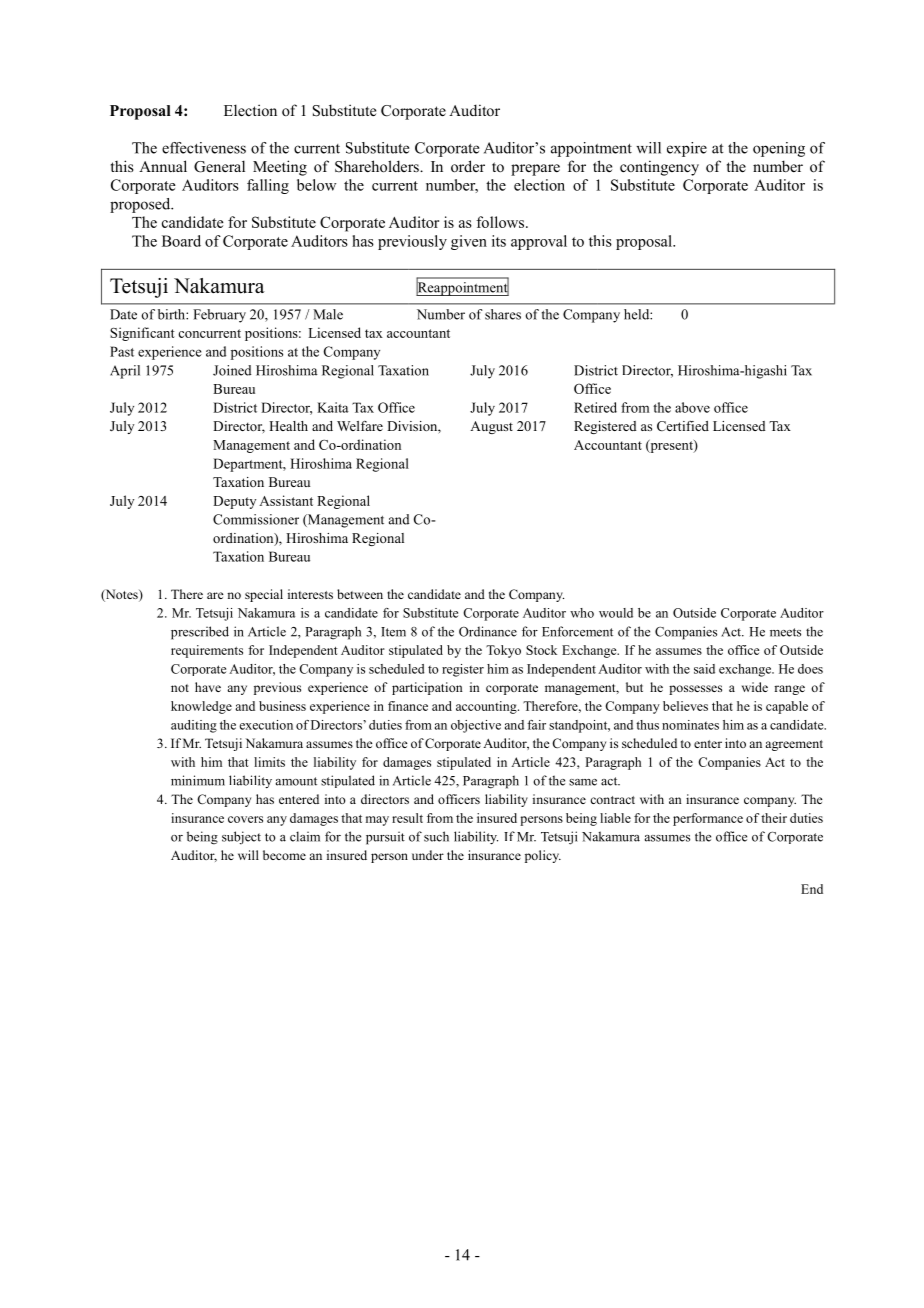 This page has height=1308, width=924. What do you see at coordinates (468, 166) in the page?
I see `order` at bounding box center [468, 166].
